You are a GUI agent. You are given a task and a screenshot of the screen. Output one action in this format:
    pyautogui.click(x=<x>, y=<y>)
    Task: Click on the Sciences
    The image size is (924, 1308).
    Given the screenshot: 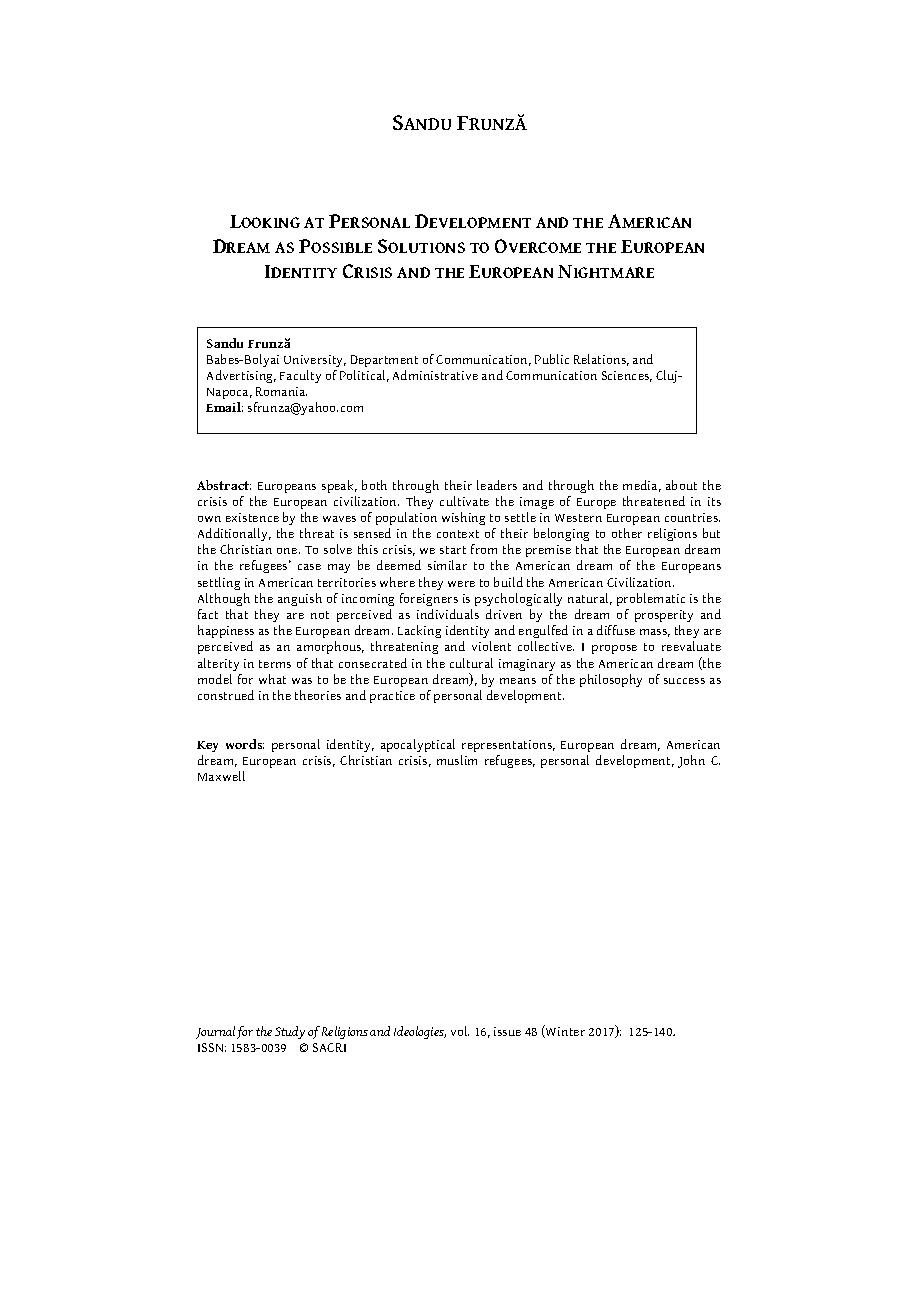 What is the action you would take?
    pyautogui.click(x=627, y=376)
